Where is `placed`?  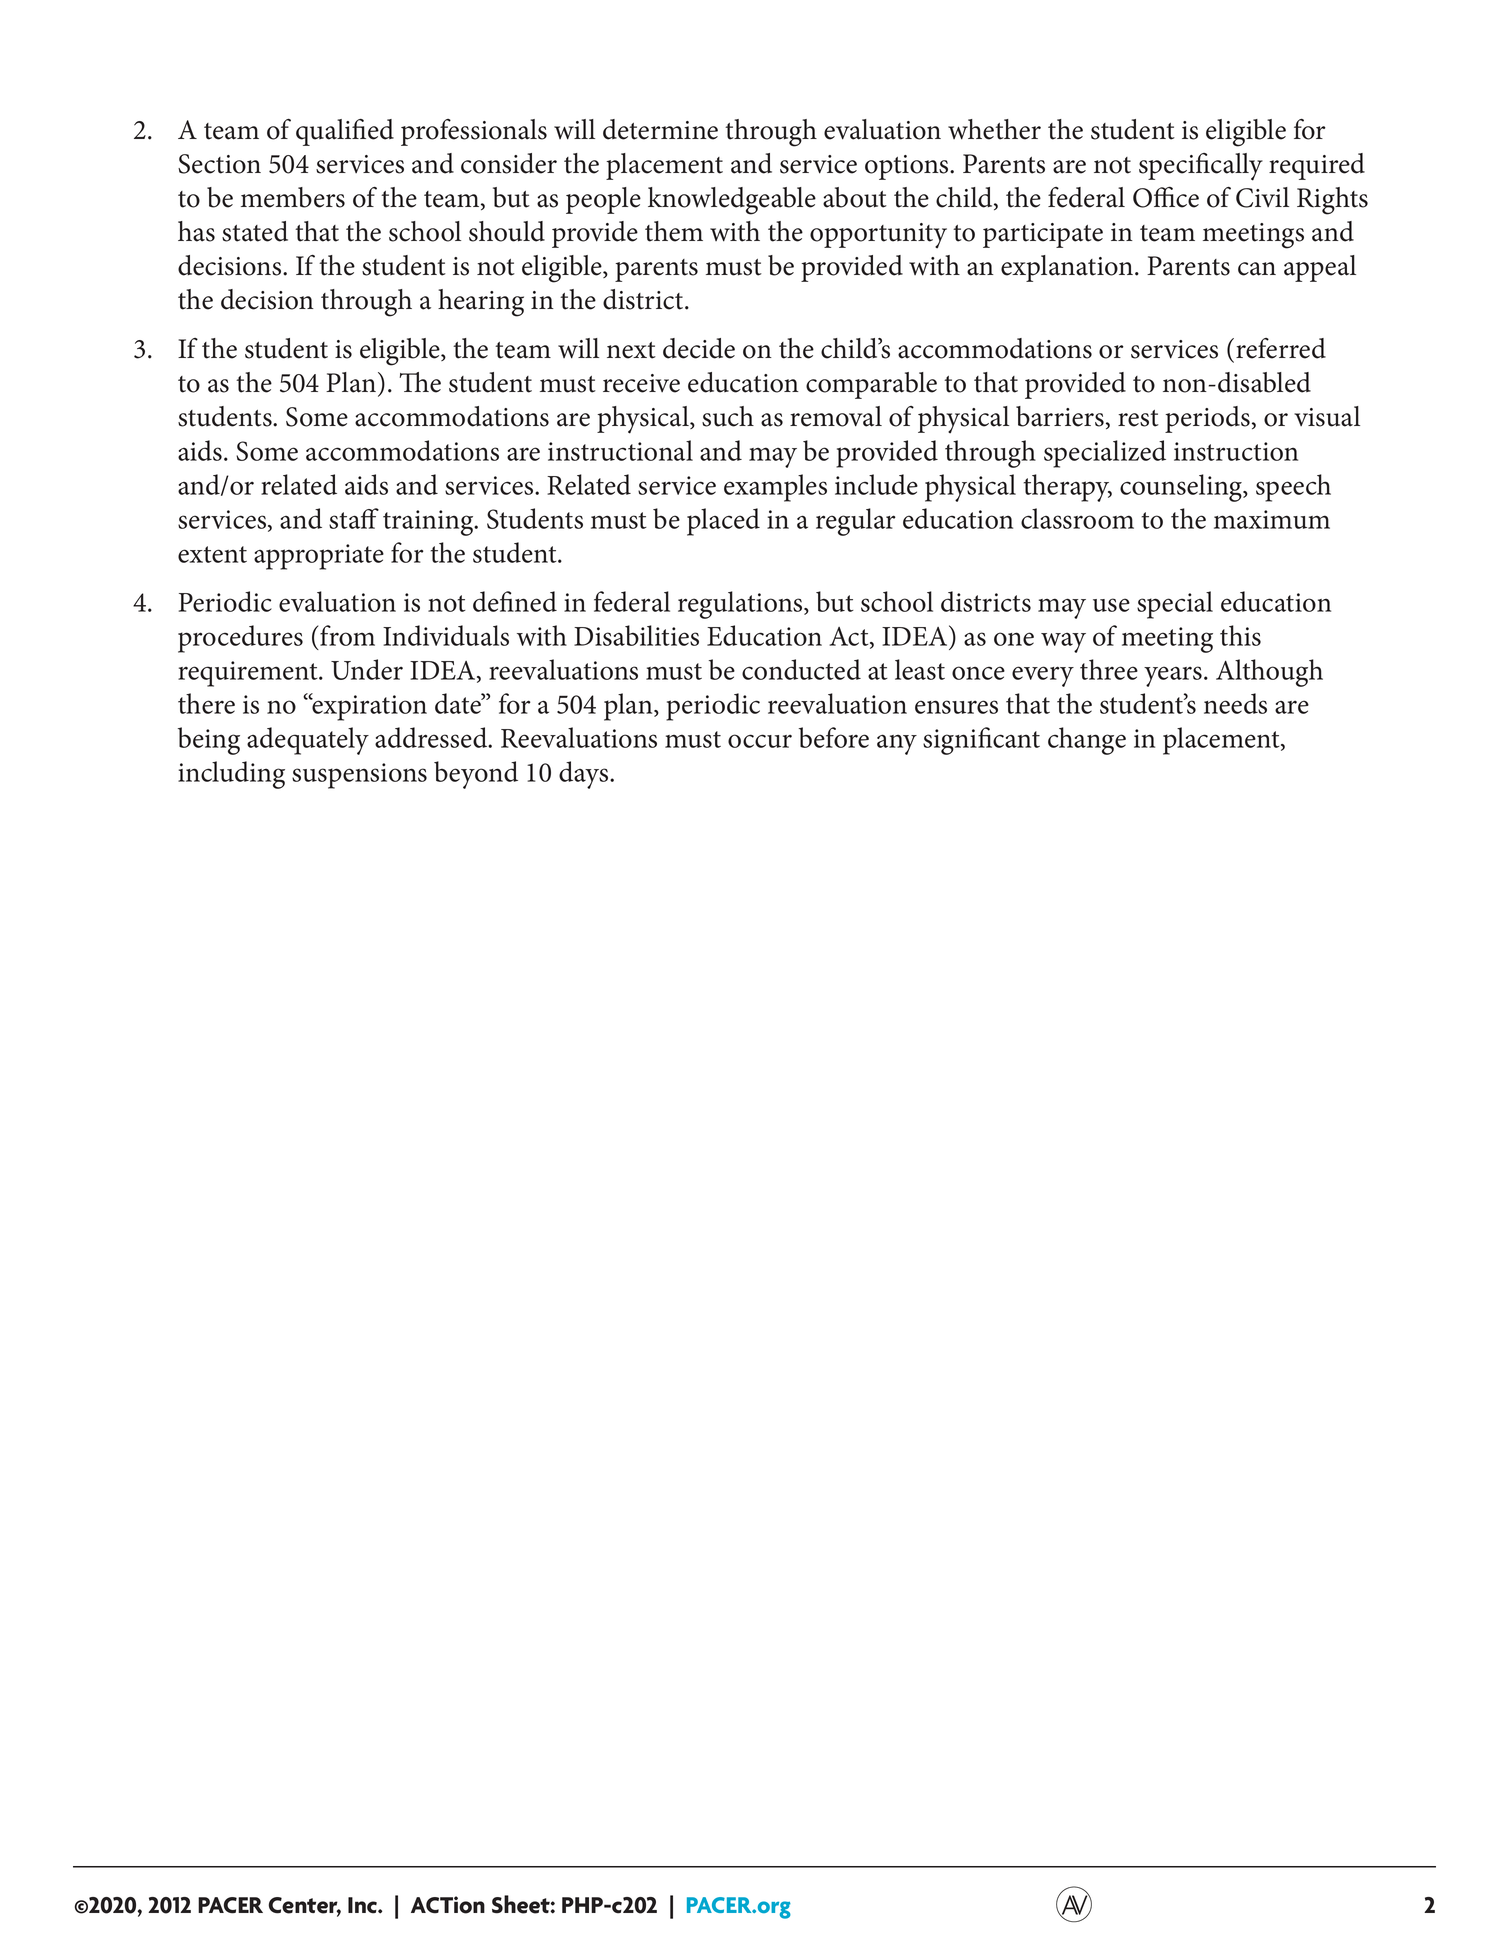 placed is located at coordinates (723, 522).
